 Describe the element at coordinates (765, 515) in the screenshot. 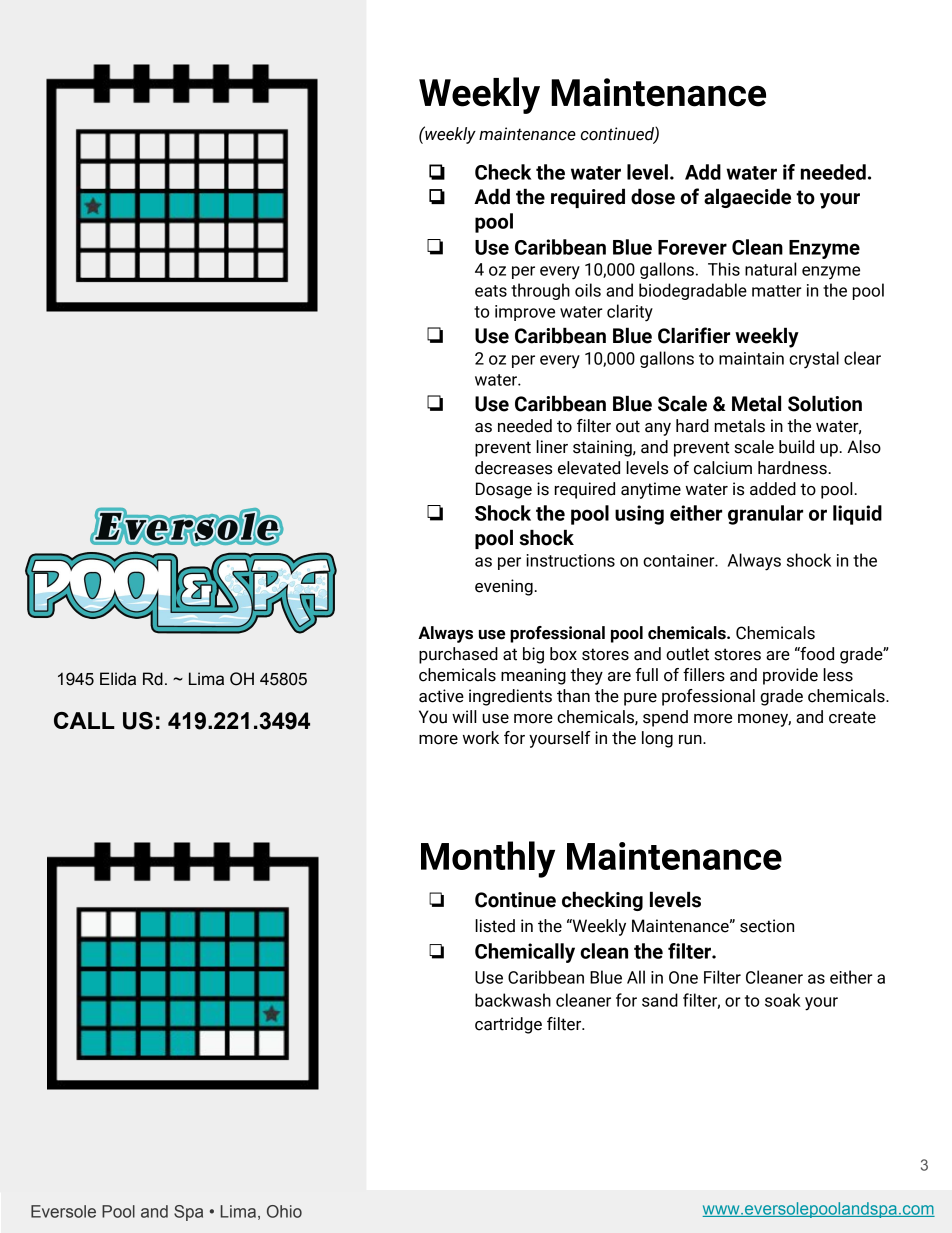

I see `granular` at that location.
